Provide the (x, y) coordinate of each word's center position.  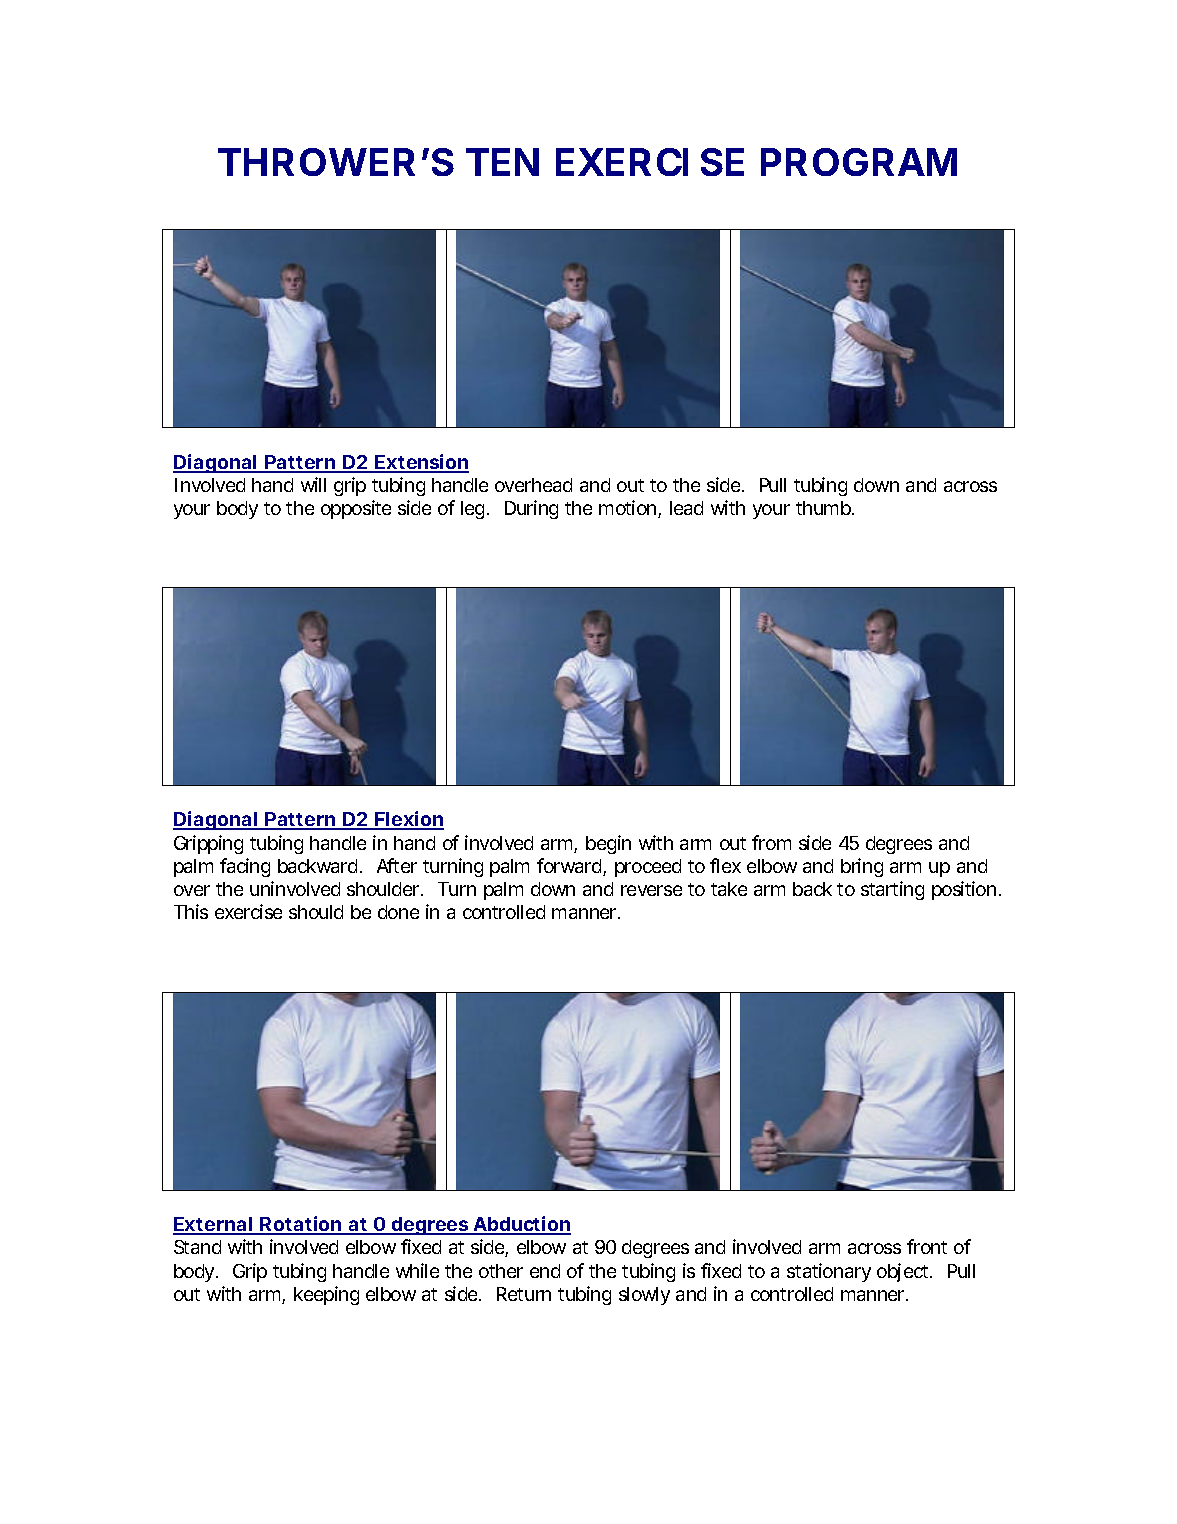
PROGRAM (859, 162)
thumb (824, 508)
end (545, 1271)
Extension (421, 463)
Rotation (301, 1225)
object (904, 1272)
